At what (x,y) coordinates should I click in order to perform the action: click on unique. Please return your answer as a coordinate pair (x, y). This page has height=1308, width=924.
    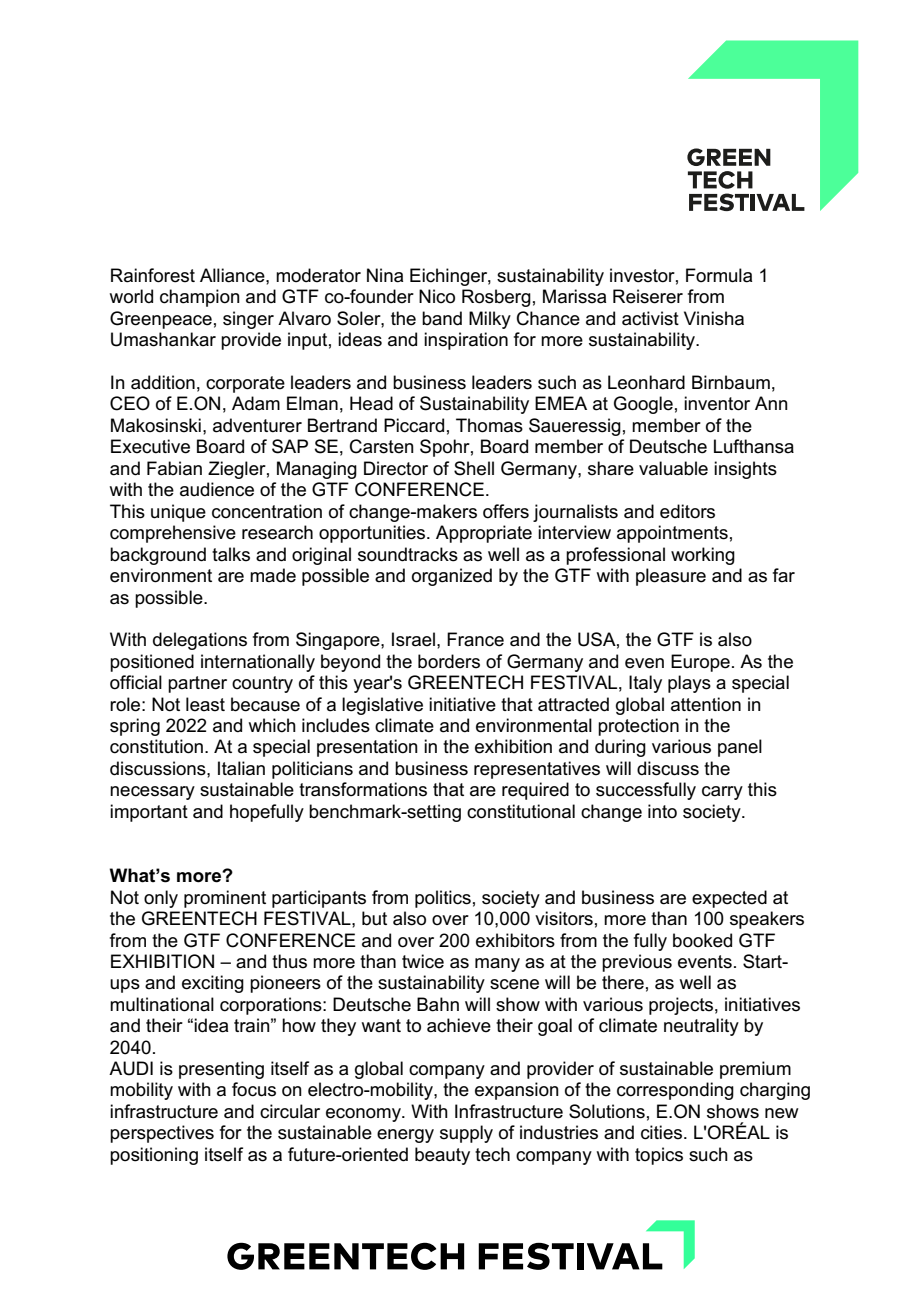
    Looking at the image, I should click on (178, 513).
